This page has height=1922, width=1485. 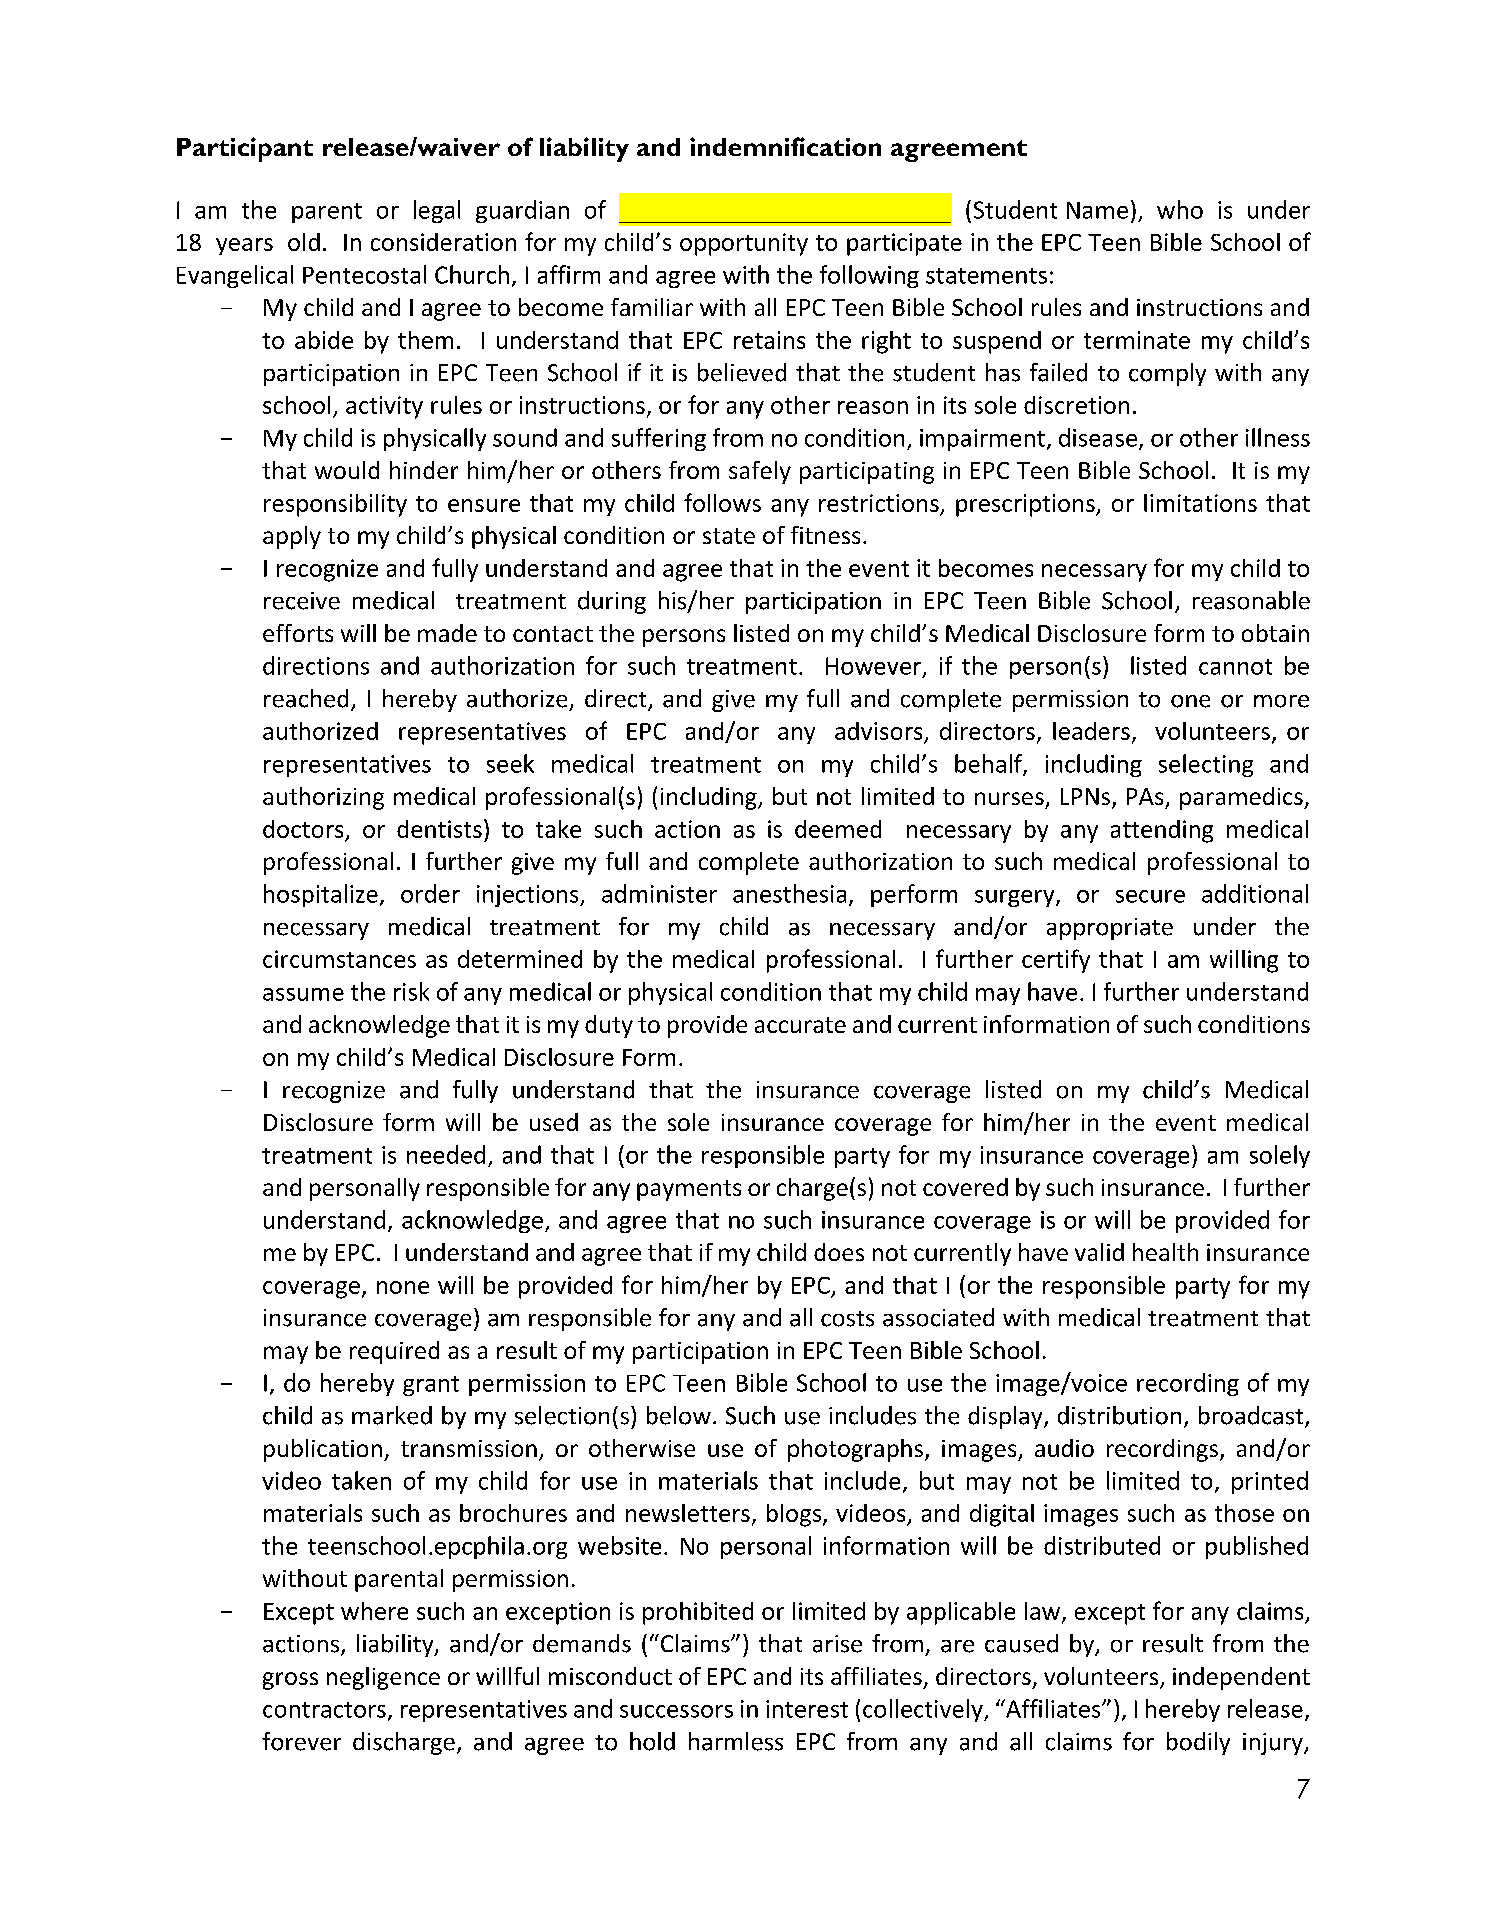 I want to click on reached, so click(x=306, y=698).
